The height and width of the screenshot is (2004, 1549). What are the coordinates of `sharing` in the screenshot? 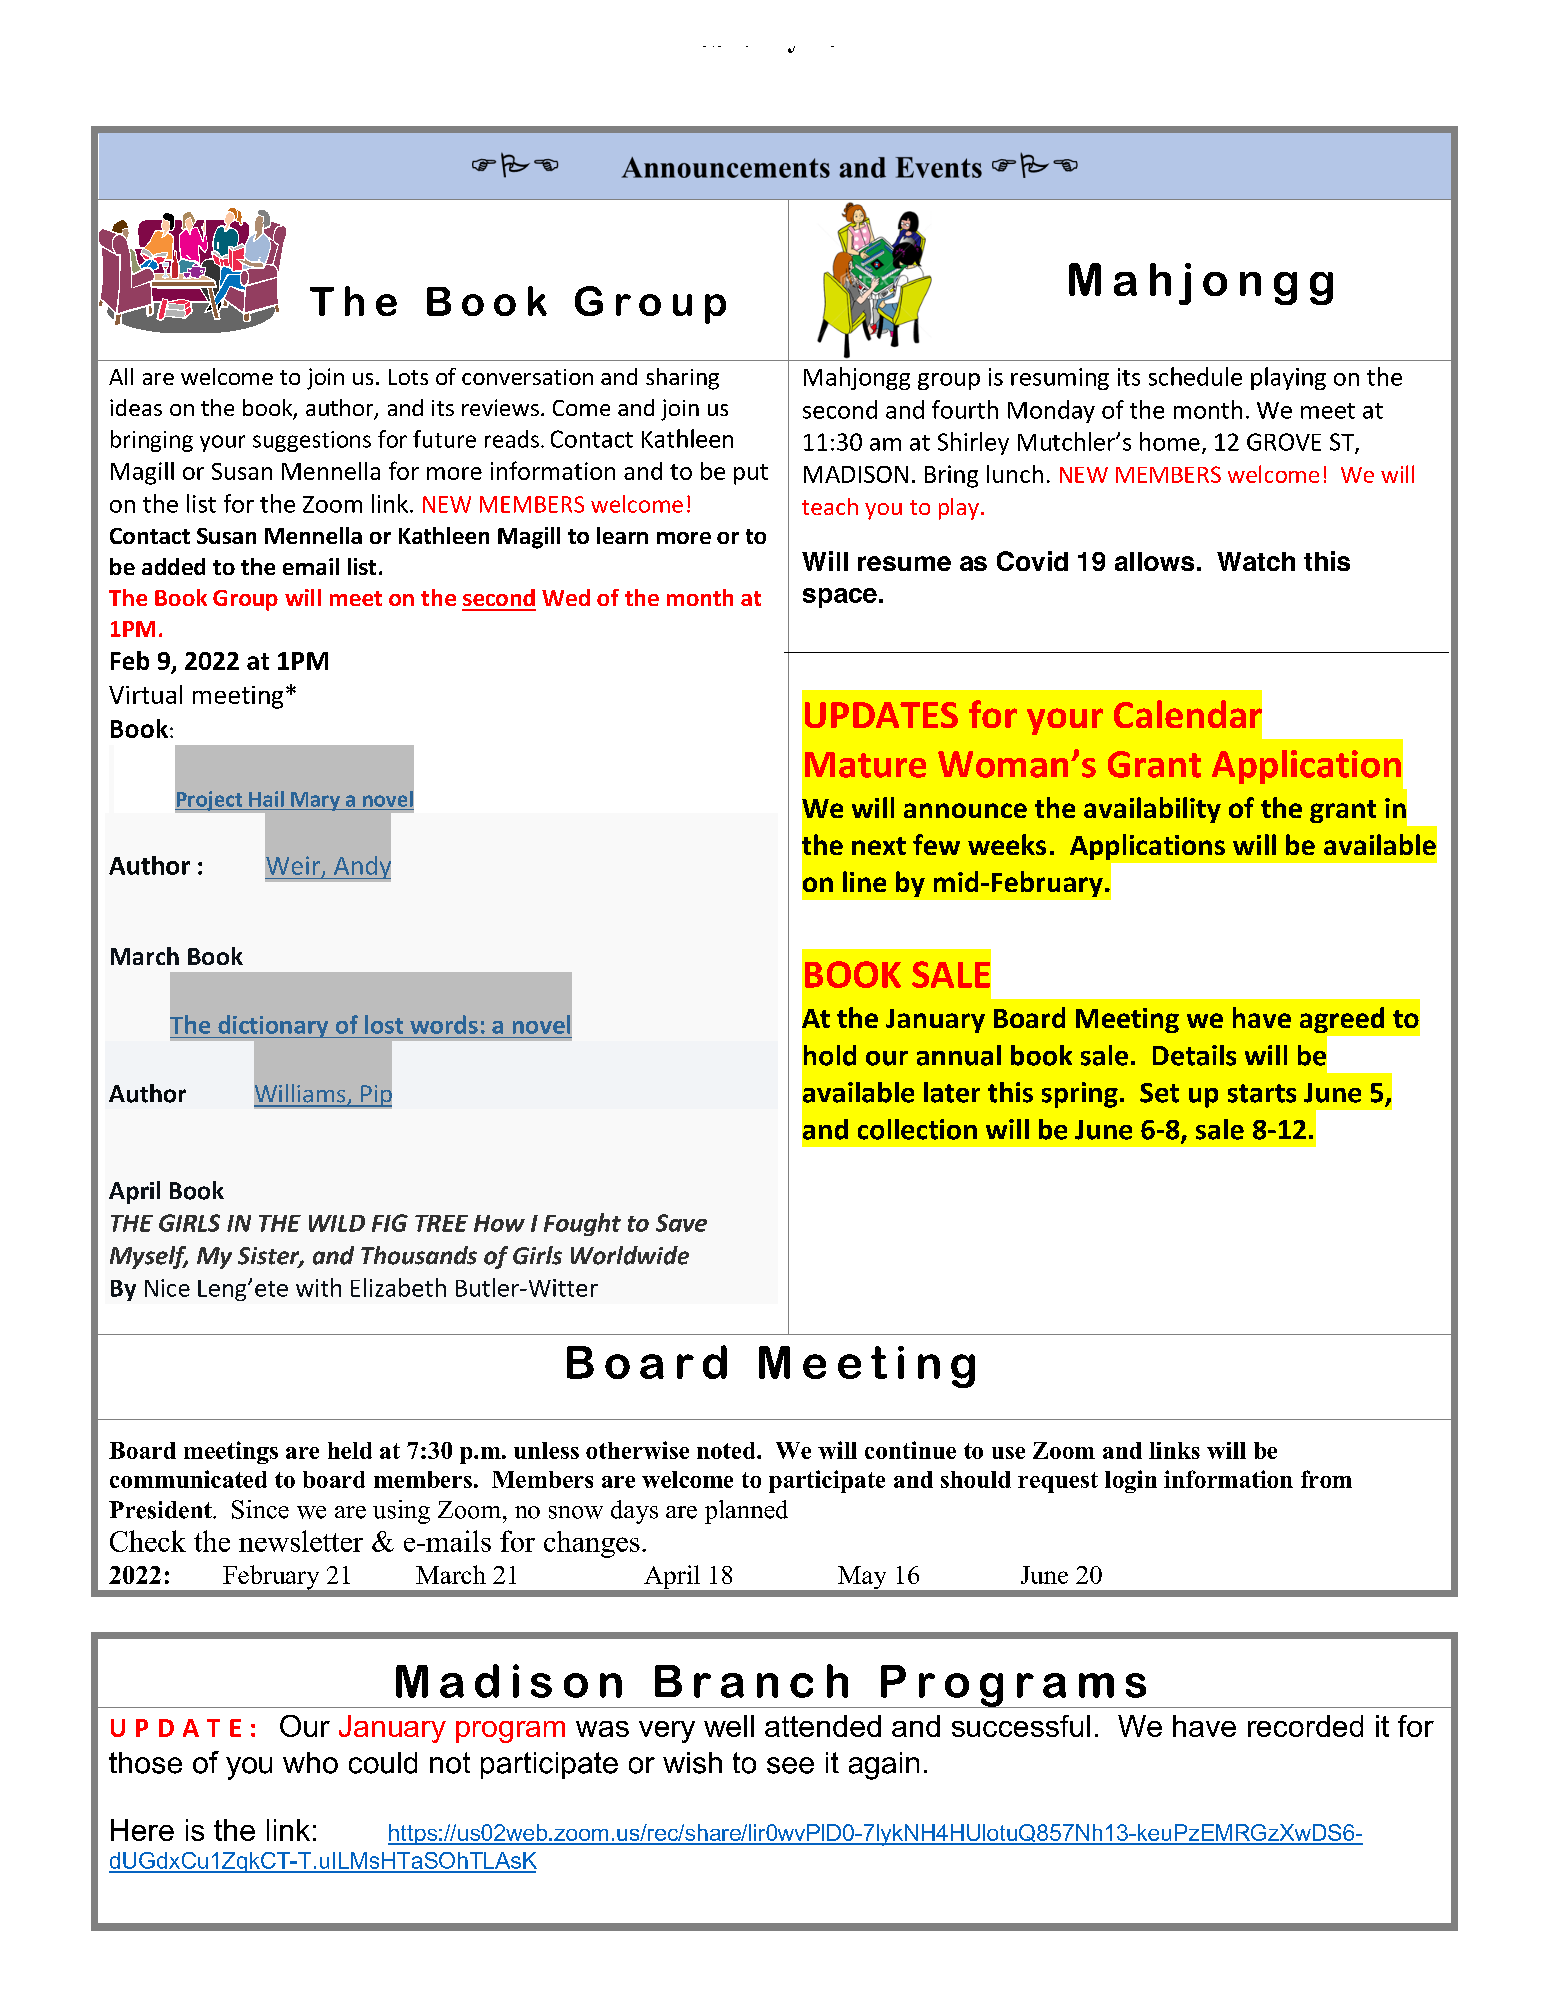 It's located at (682, 379).
